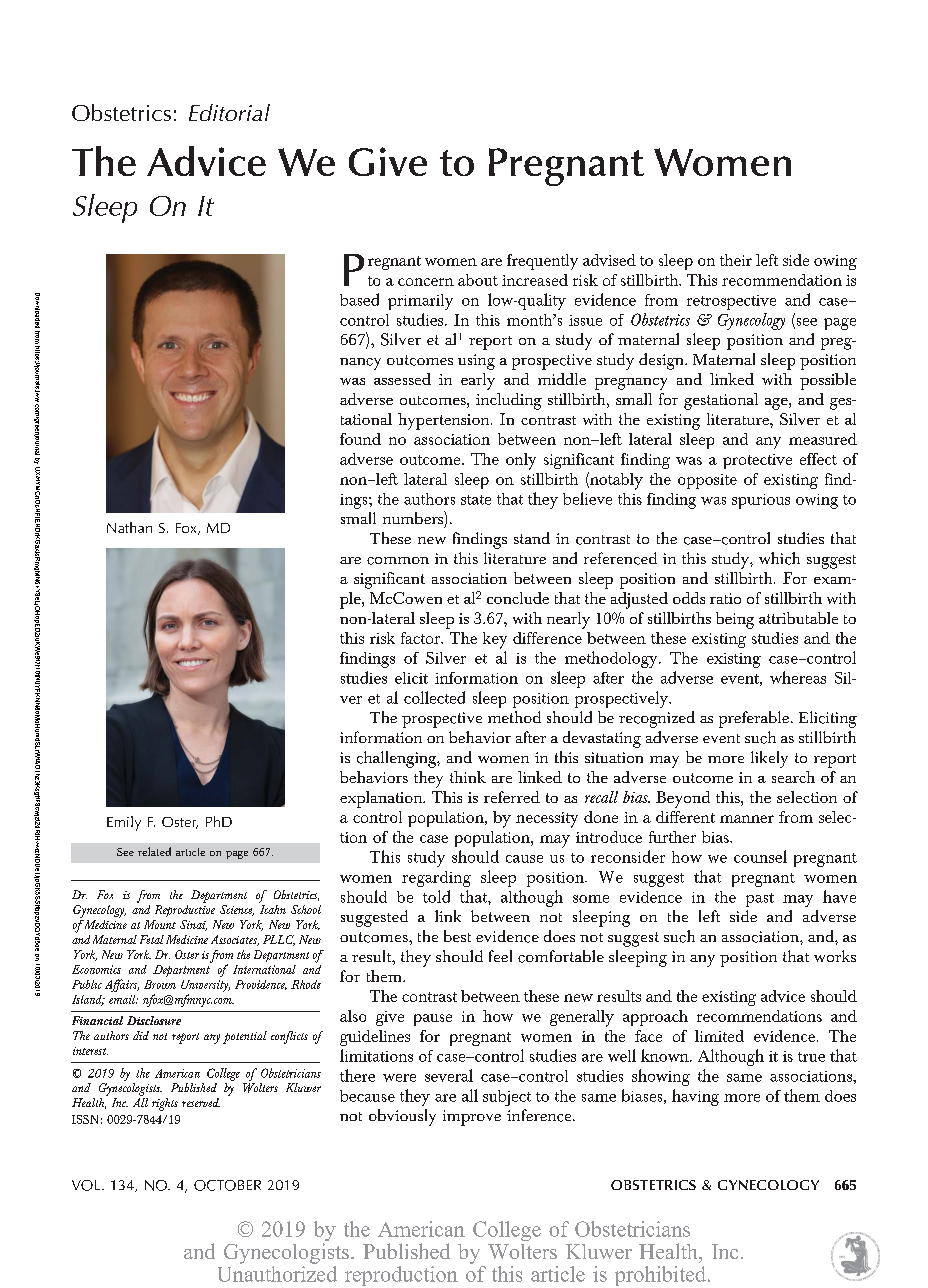  Describe the element at coordinates (509, 401) in the image. I see `including` at that location.
